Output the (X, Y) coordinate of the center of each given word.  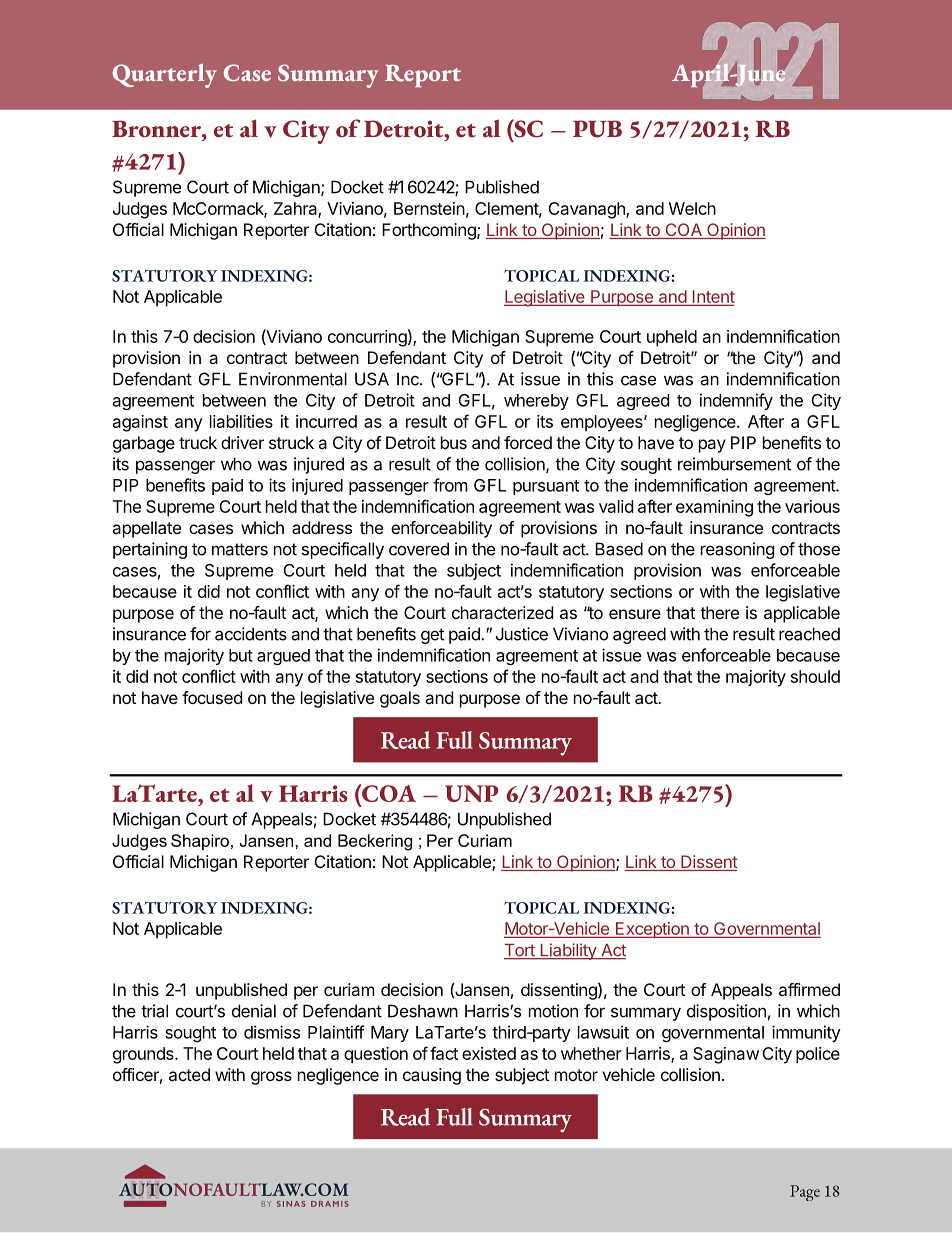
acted (189, 1074)
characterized (502, 612)
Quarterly (165, 75)
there (719, 612)
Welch (692, 208)
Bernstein (429, 208)
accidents (251, 634)
